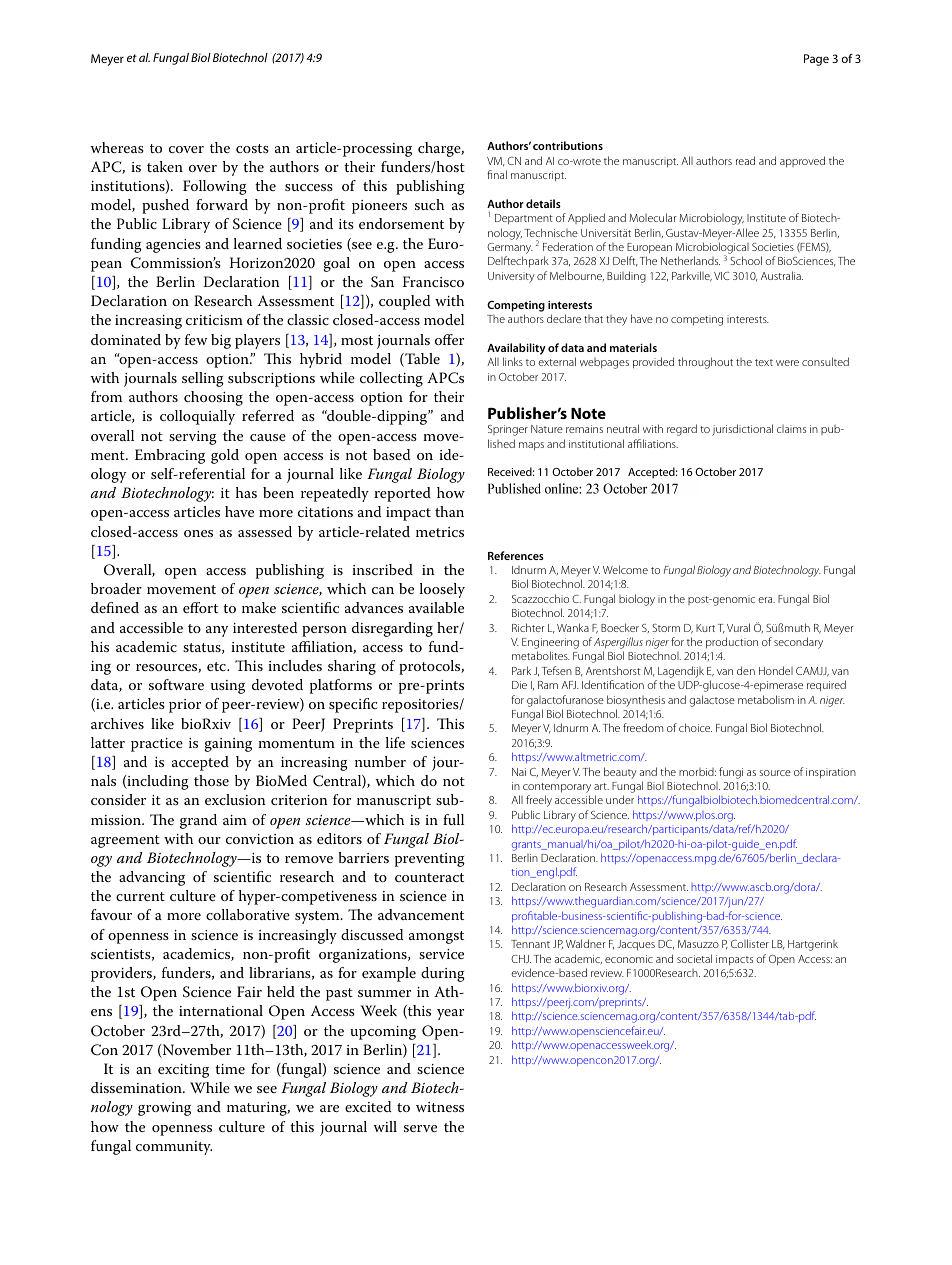 The image size is (952, 1265). Describe the element at coordinates (453, 819) in the page. I see `full` at that location.
